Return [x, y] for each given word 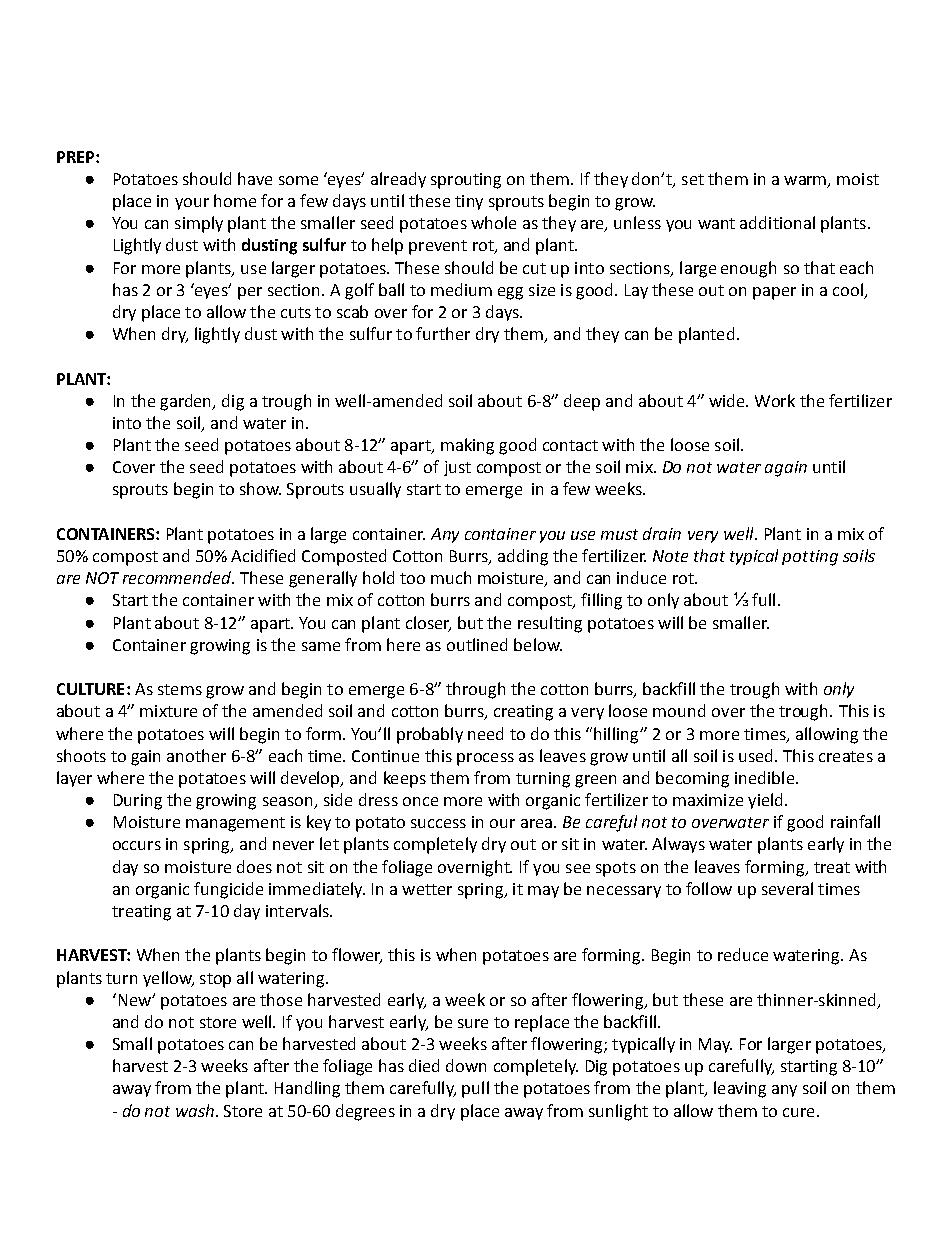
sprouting [466, 181]
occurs [137, 845]
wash [195, 1110]
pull [475, 1089]
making [467, 446]
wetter [427, 889]
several [787, 888]
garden [187, 402]
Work [775, 400]
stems [180, 689]
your [192, 204]
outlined [477, 644]
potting [810, 558]
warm [806, 182]
